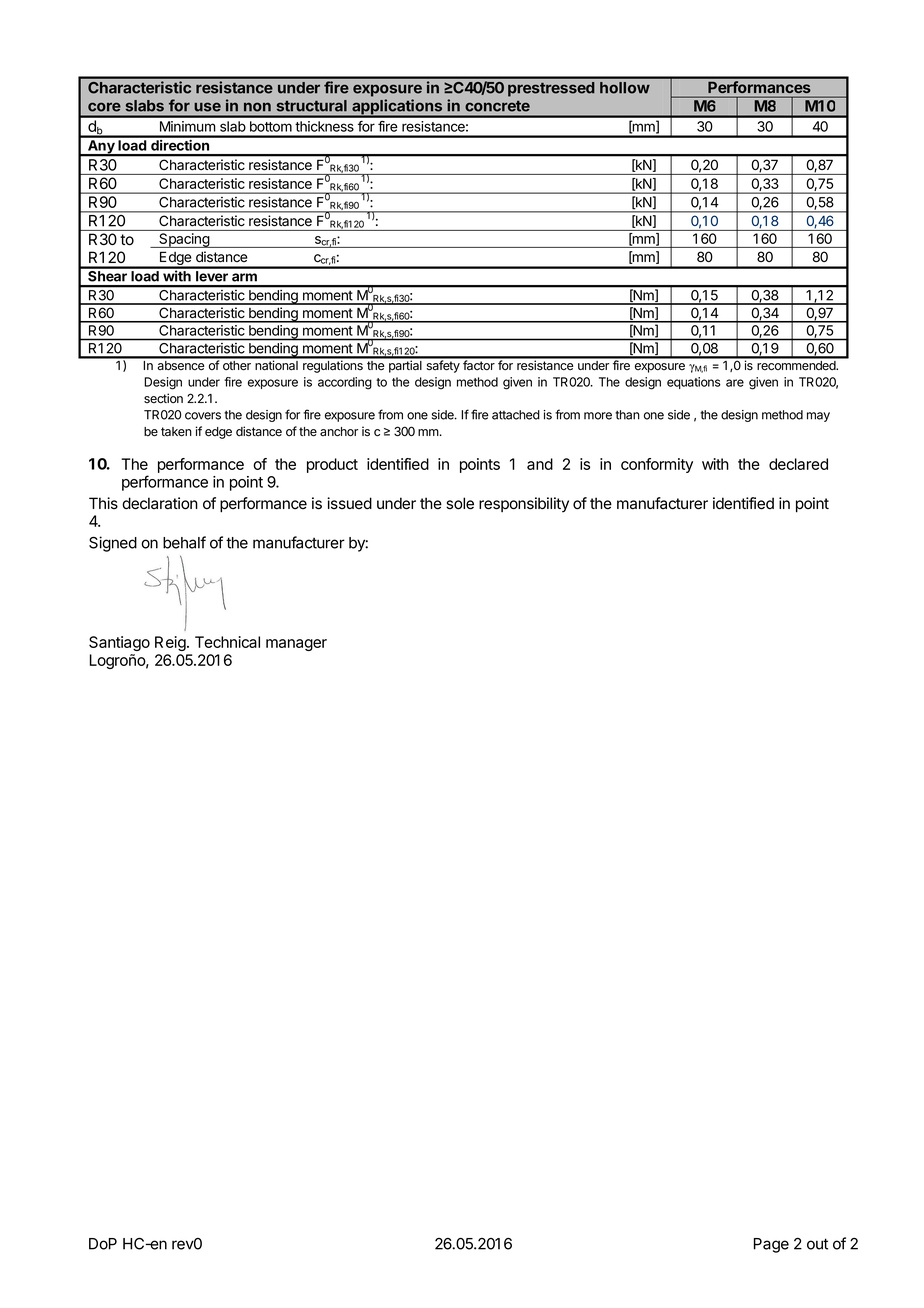 The width and height of the screenshot is (924, 1308). Describe the element at coordinates (625, 88) in the screenshot. I see `hollow` at that location.
